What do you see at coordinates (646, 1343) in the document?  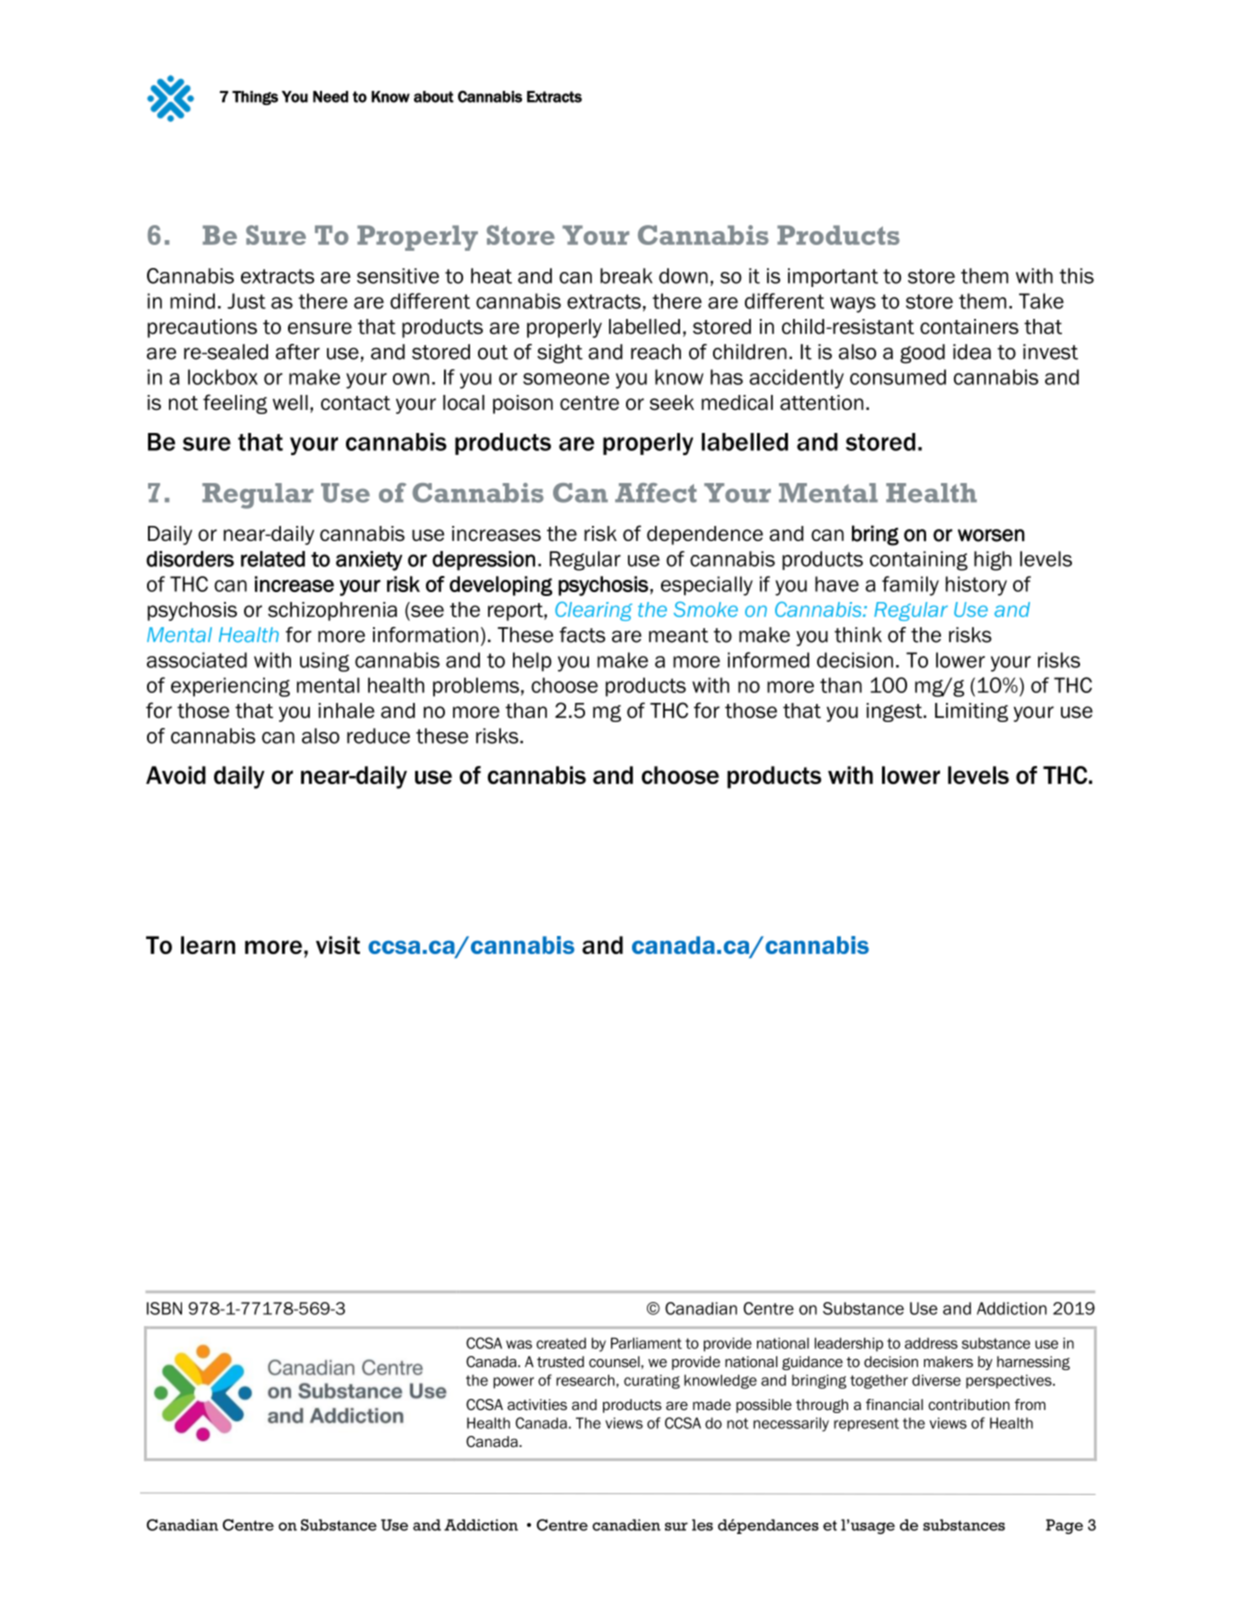 I see `Parliament` at bounding box center [646, 1343].
